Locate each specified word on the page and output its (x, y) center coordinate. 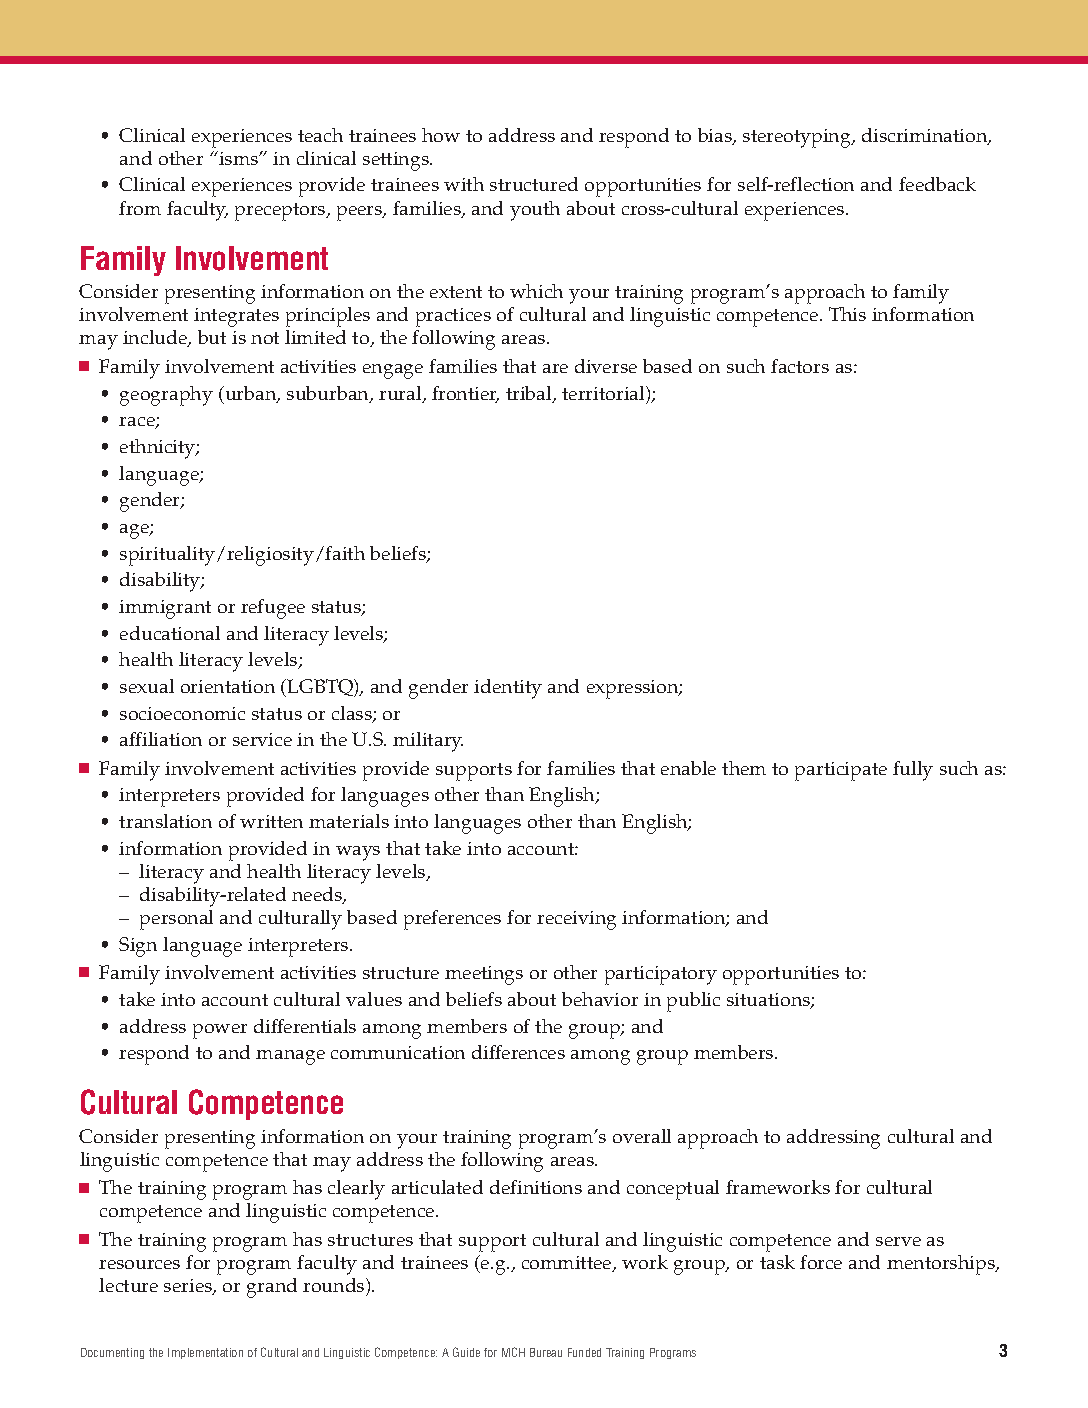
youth (535, 211)
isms (238, 158)
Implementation (205, 1353)
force (821, 1262)
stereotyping (798, 138)
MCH (513, 1352)
